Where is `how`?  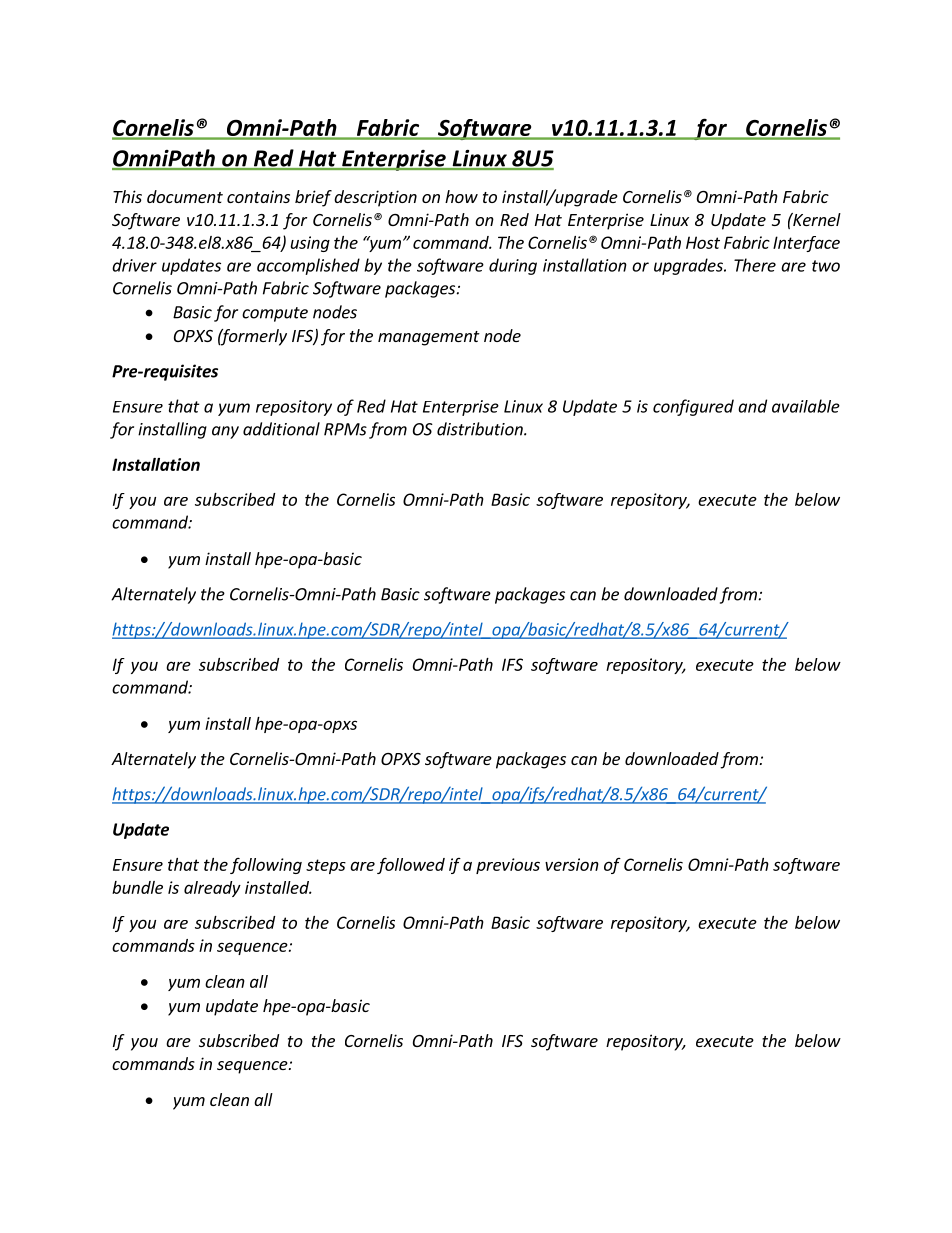 how is located at coordinates (461, 196).
